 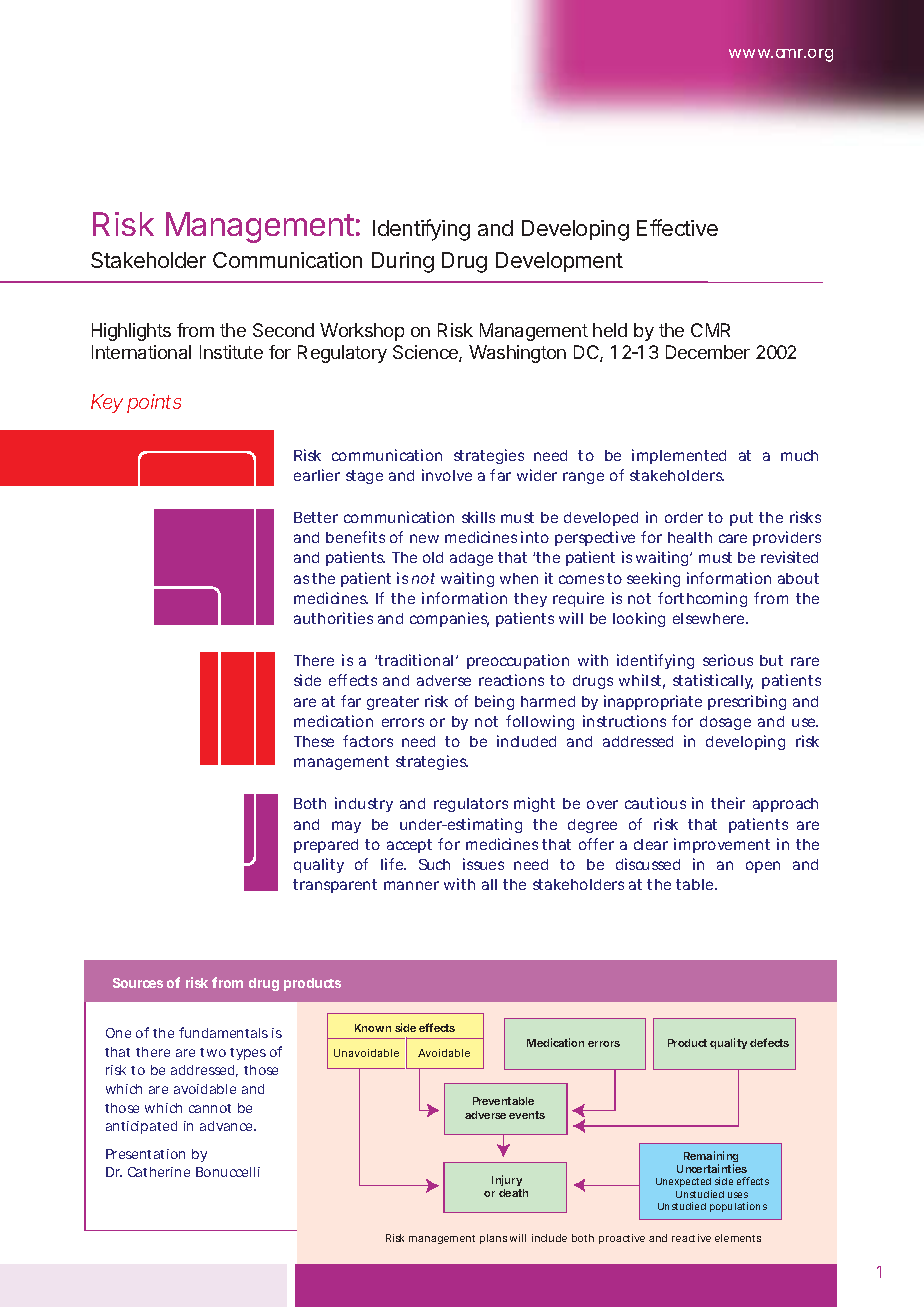 I want to click on being, so click(x=494, y=702).
